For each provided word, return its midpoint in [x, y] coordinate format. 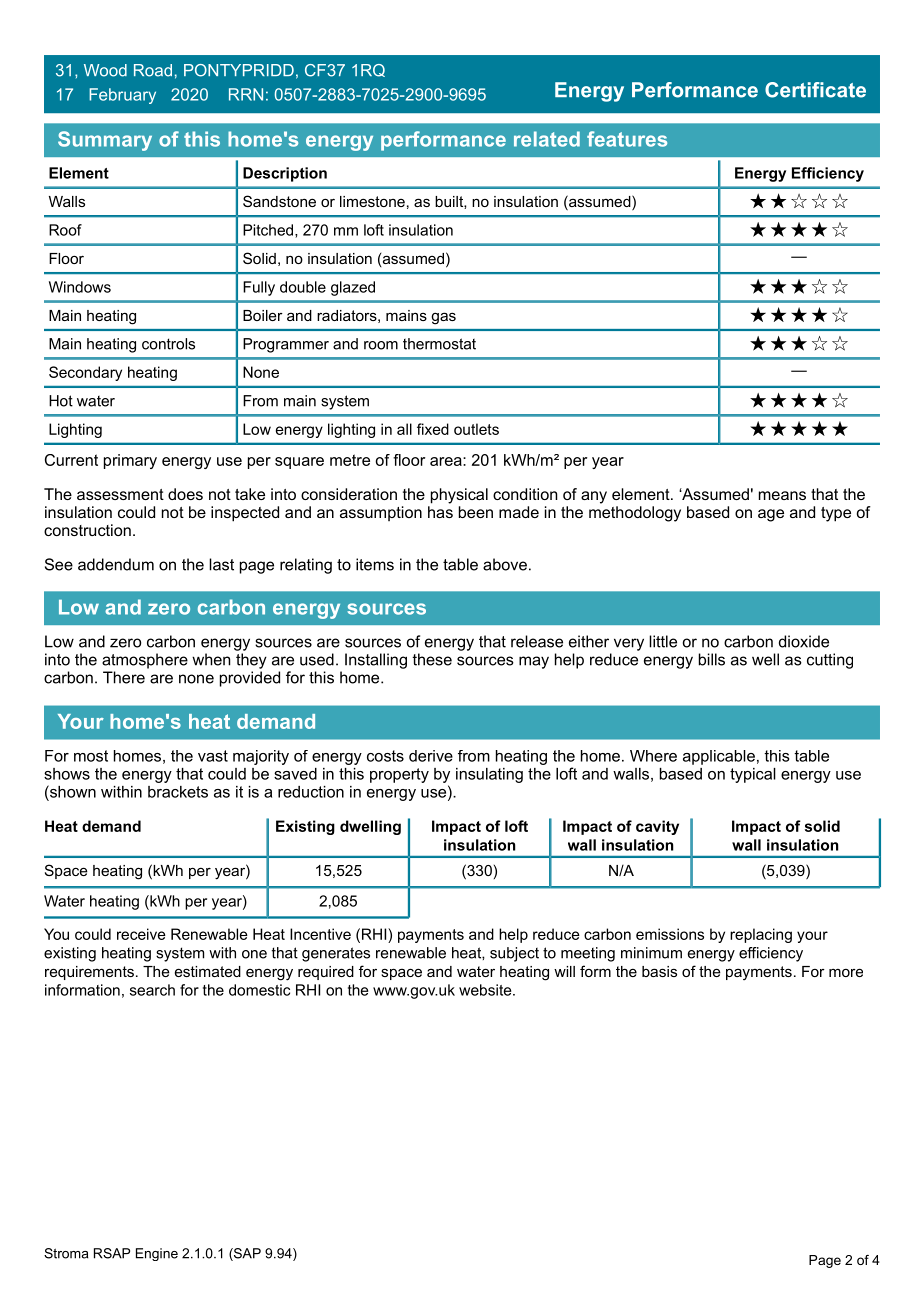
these [432, 659]
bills [712, 659]
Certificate [815, 90]
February [122, 96]
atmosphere [145, 661]
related [547, 139]
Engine [157, 1254]
